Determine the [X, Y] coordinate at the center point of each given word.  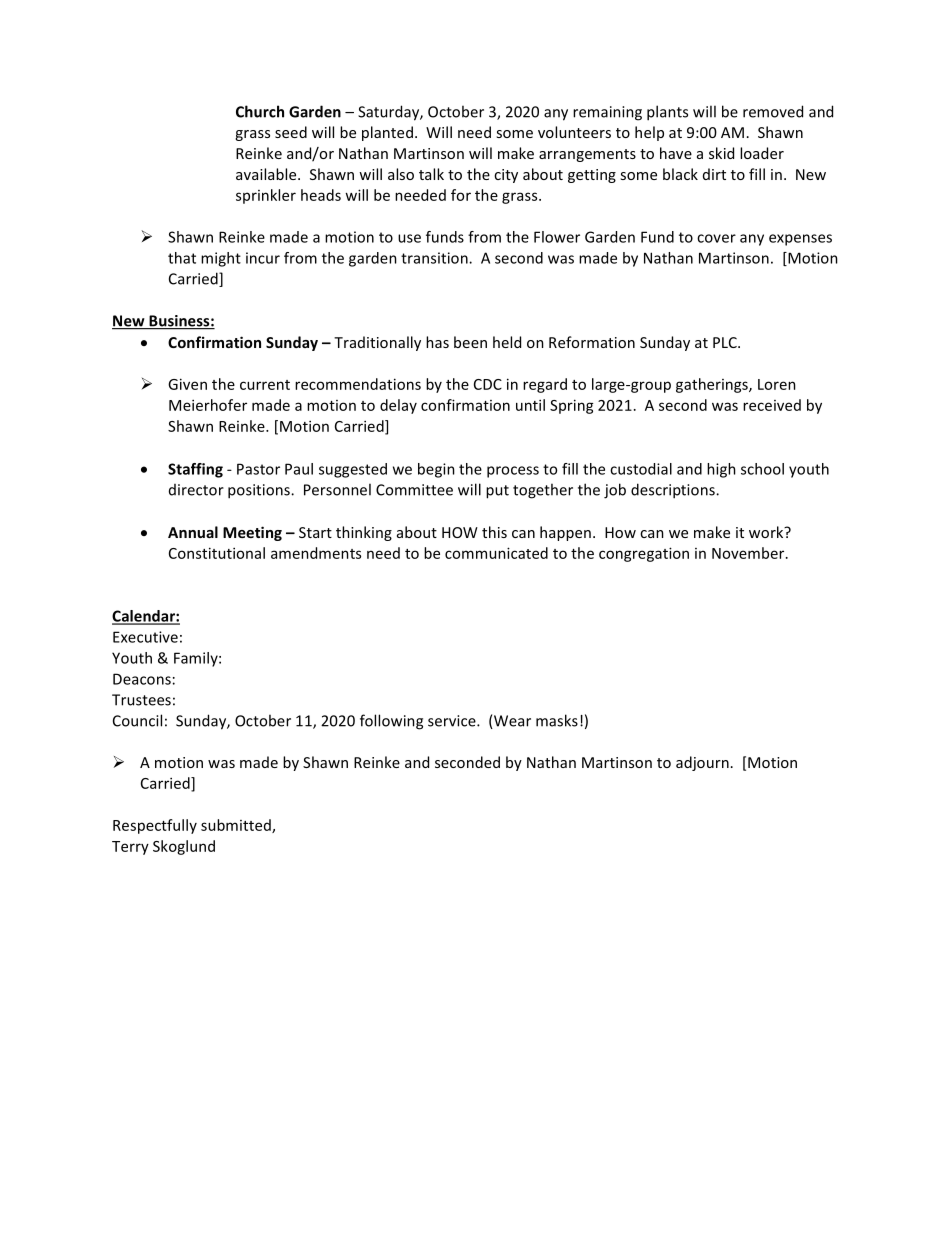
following [391, 722]
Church [260, 111]
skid [721, 153]
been [470, 342]
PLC [726, 342]
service [453, 721]
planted [387, 133]
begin [436, 470]
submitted [237, 826]
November [749, 553]
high [721, 470]
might [221, 259]
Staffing [195, 470]
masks [557, 720]
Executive [145, 637]
